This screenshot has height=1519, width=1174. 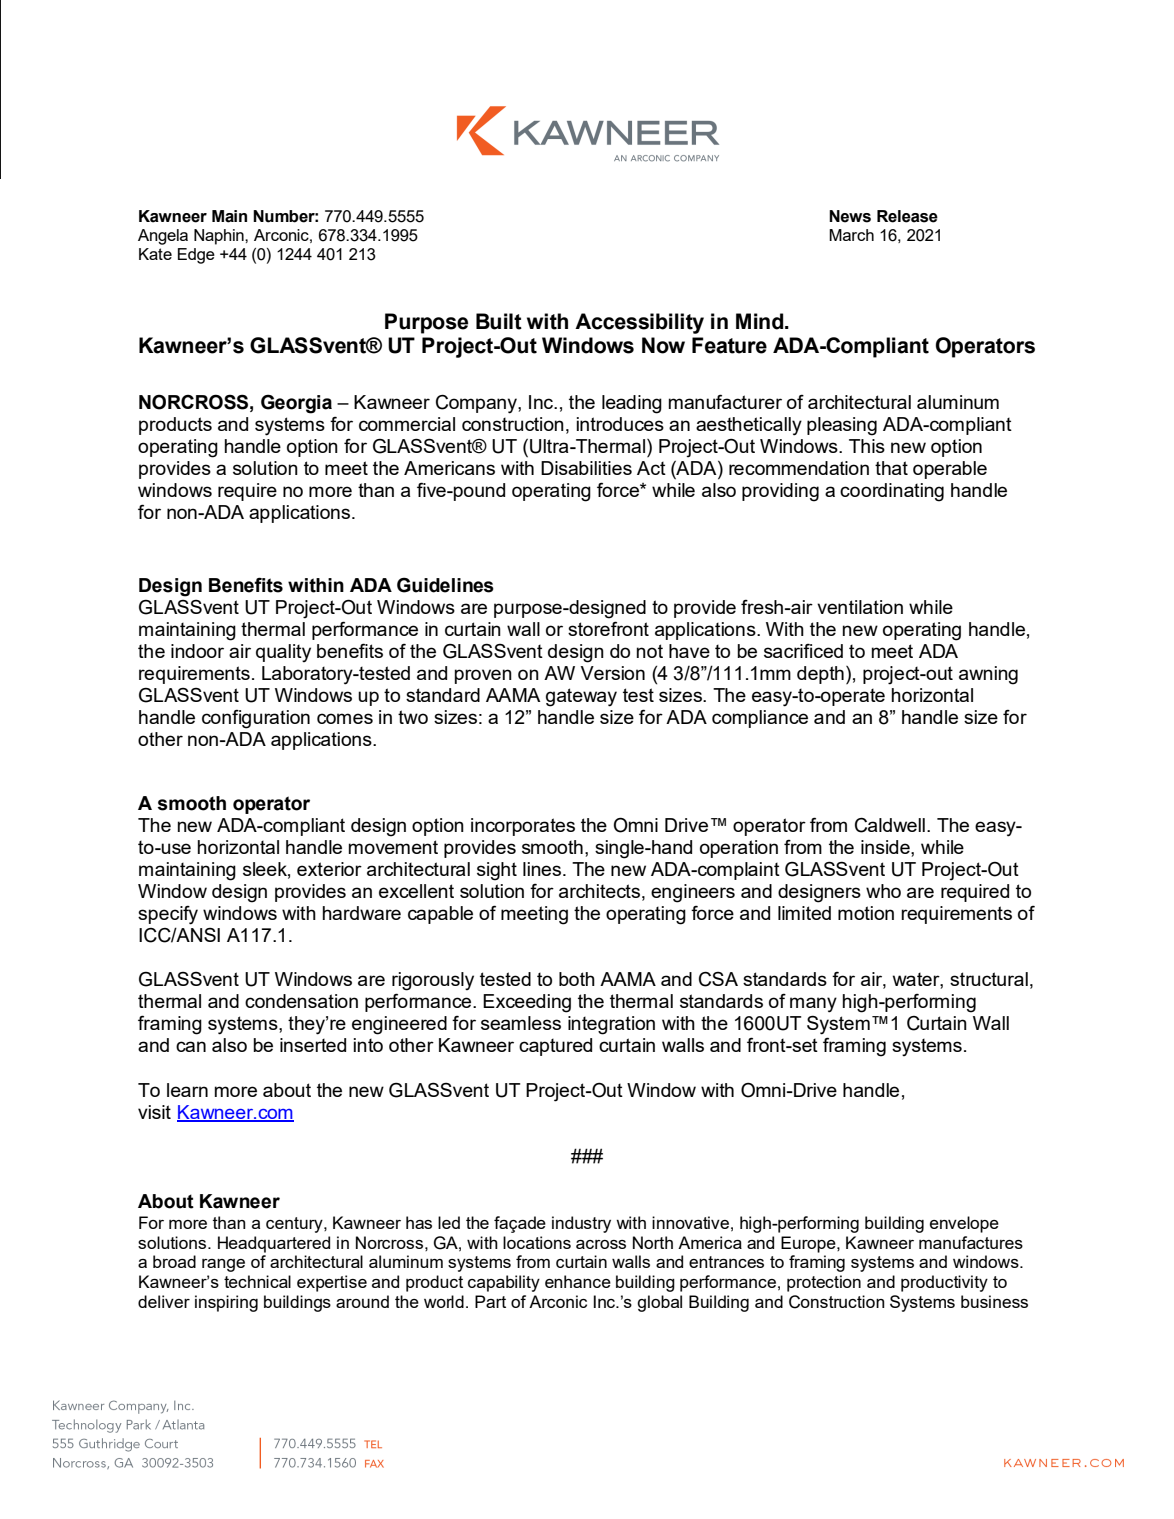 I want to click on enhance, so click(x=578, y=1281).
